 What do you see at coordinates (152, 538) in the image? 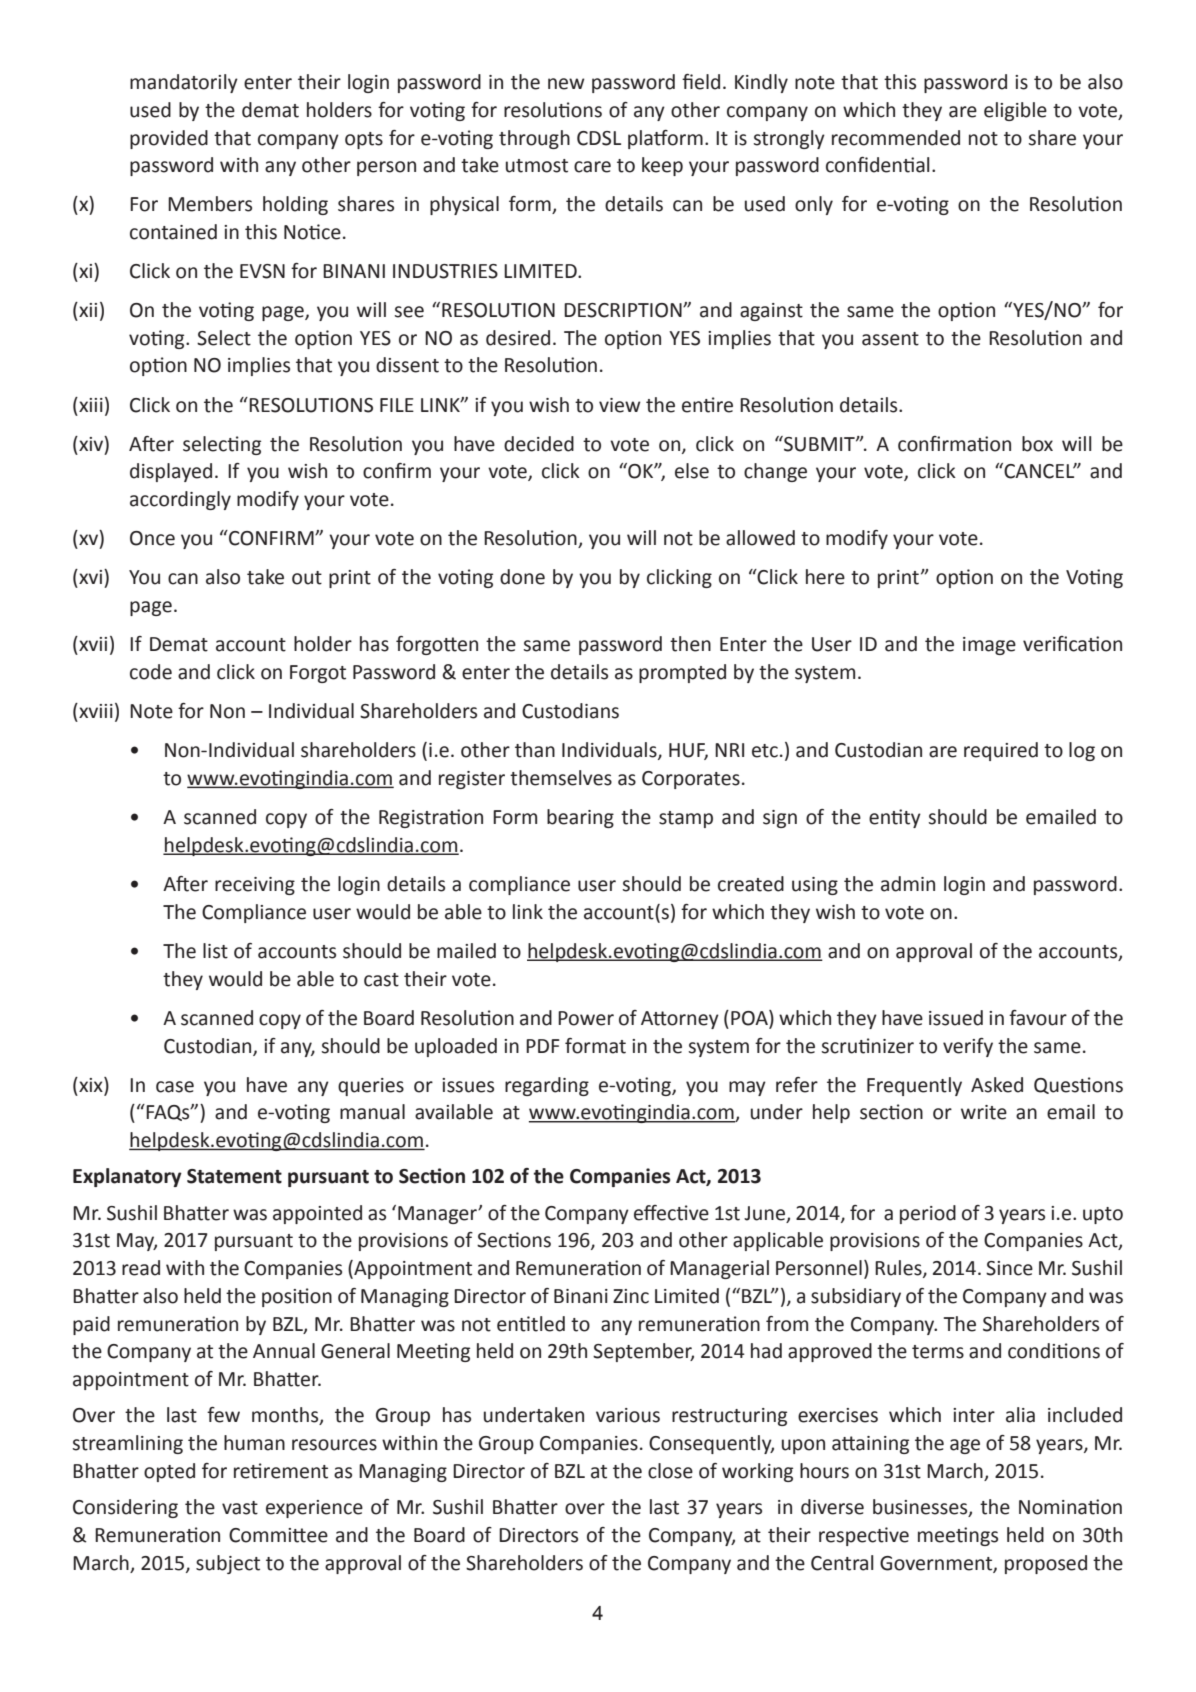
I see `Once` at bounding box center [152, 538].
